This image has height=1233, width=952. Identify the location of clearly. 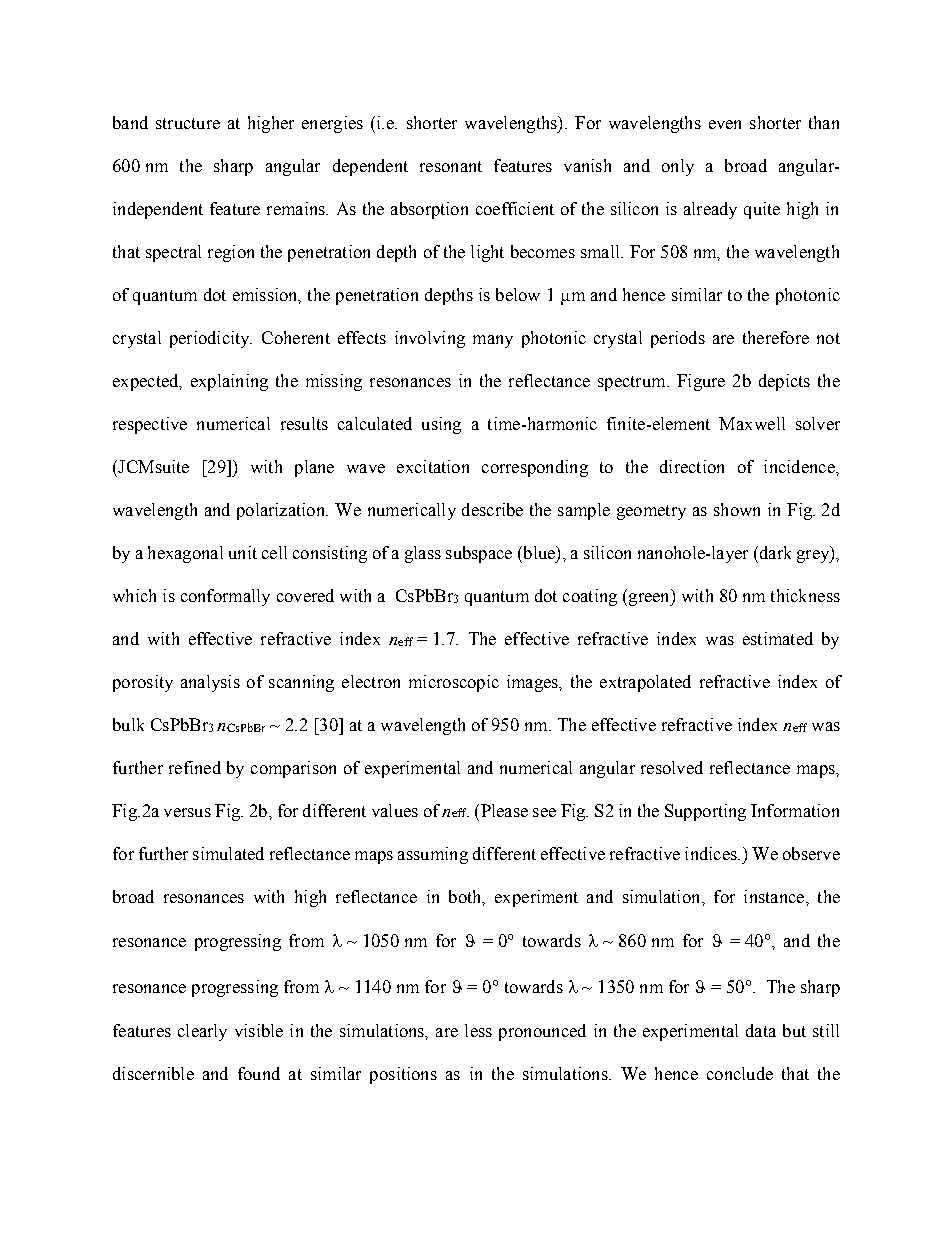
(202, 1032).
